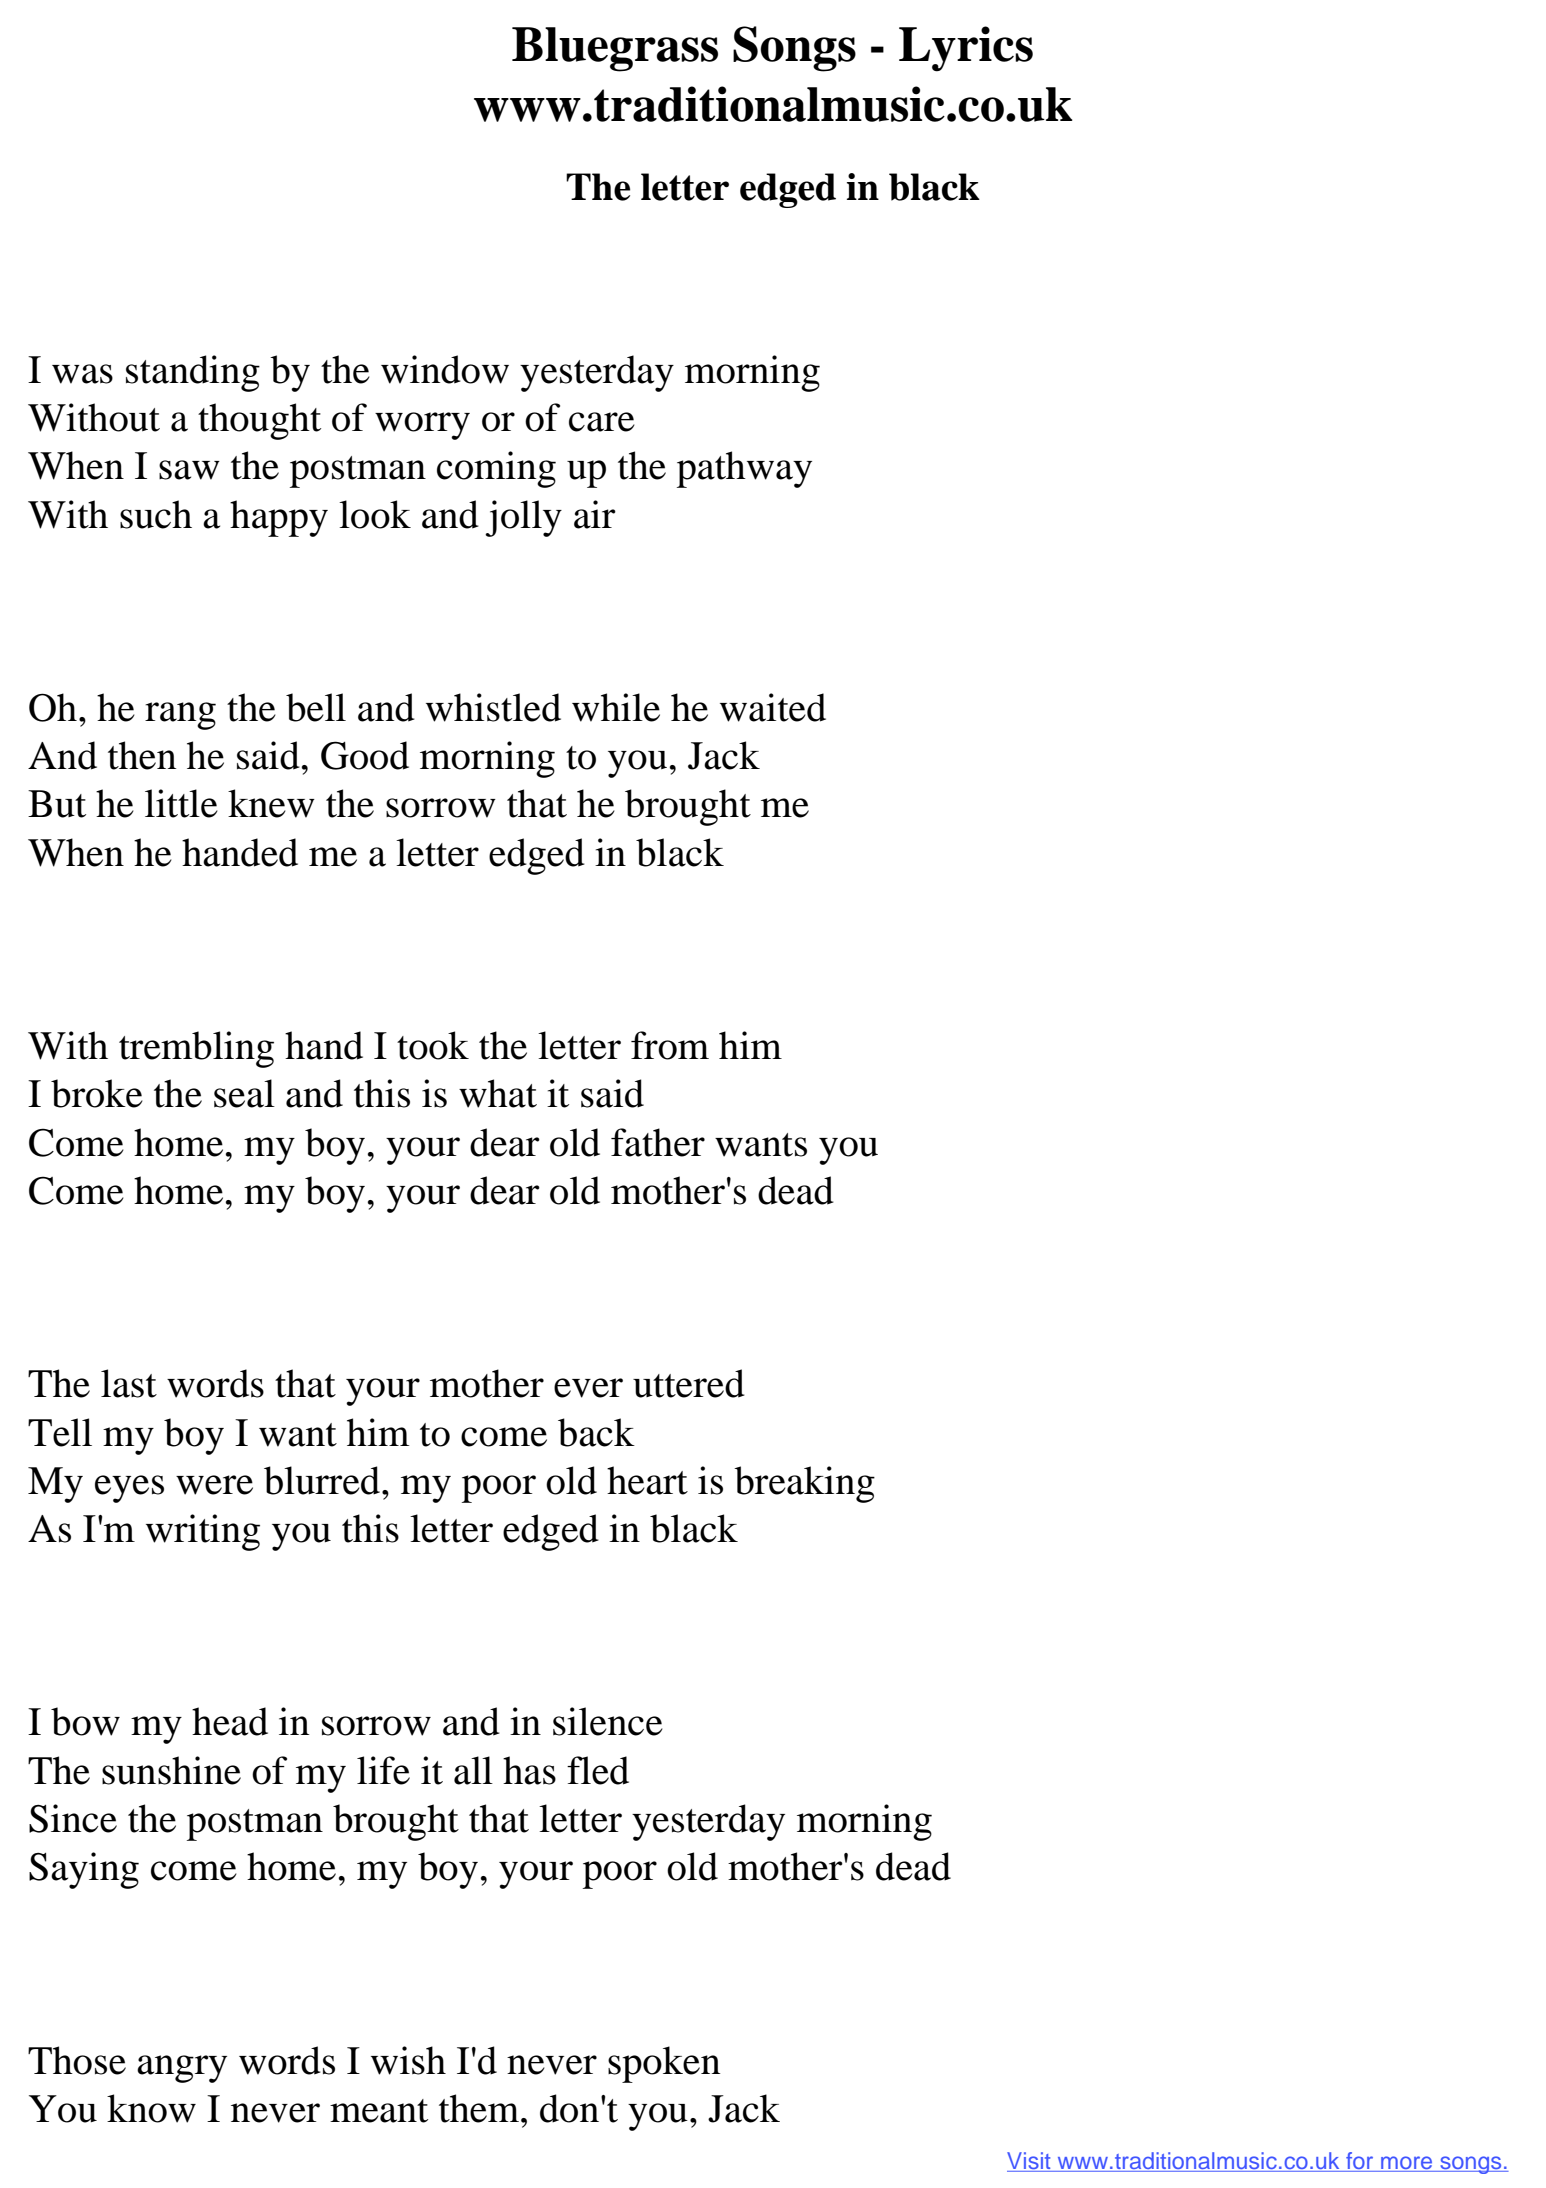  What do you see at coordinates (193, 373) in the screenshot?
I see `standing` at bounding box center [193, 373].
